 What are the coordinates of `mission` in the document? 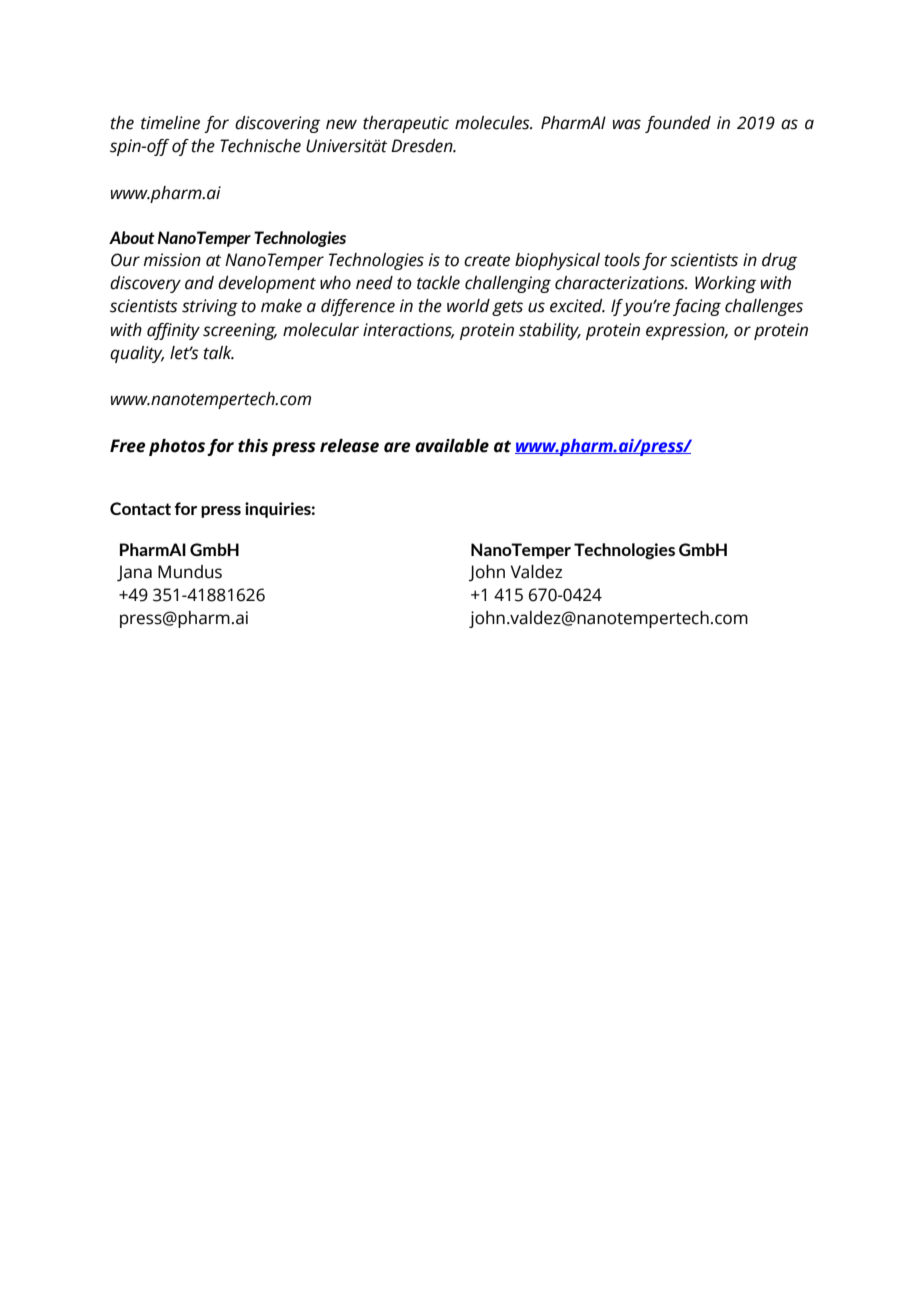 It's located at (172, 260).
